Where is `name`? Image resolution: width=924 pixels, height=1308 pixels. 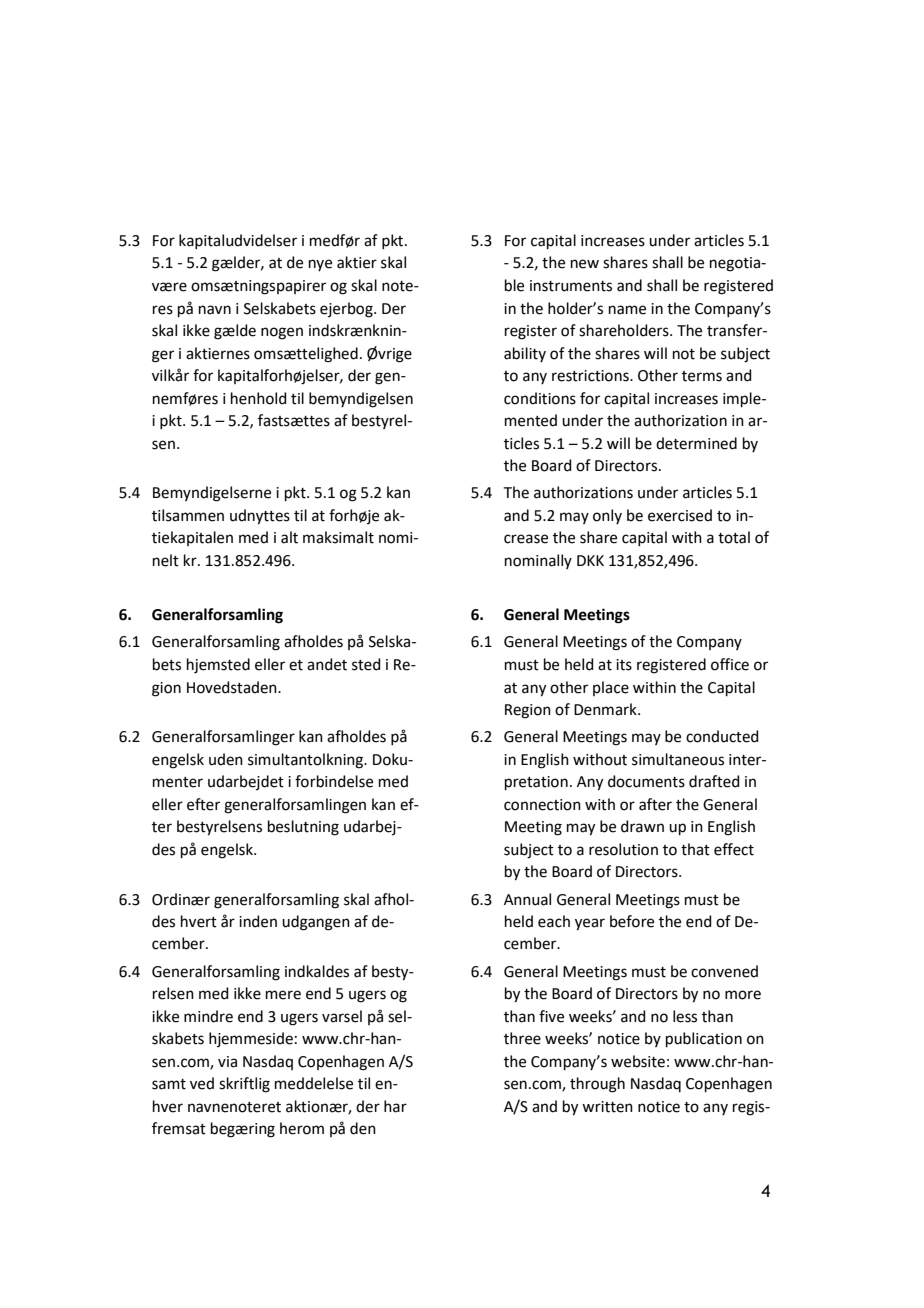
name is located at coordinates (627, 310).
